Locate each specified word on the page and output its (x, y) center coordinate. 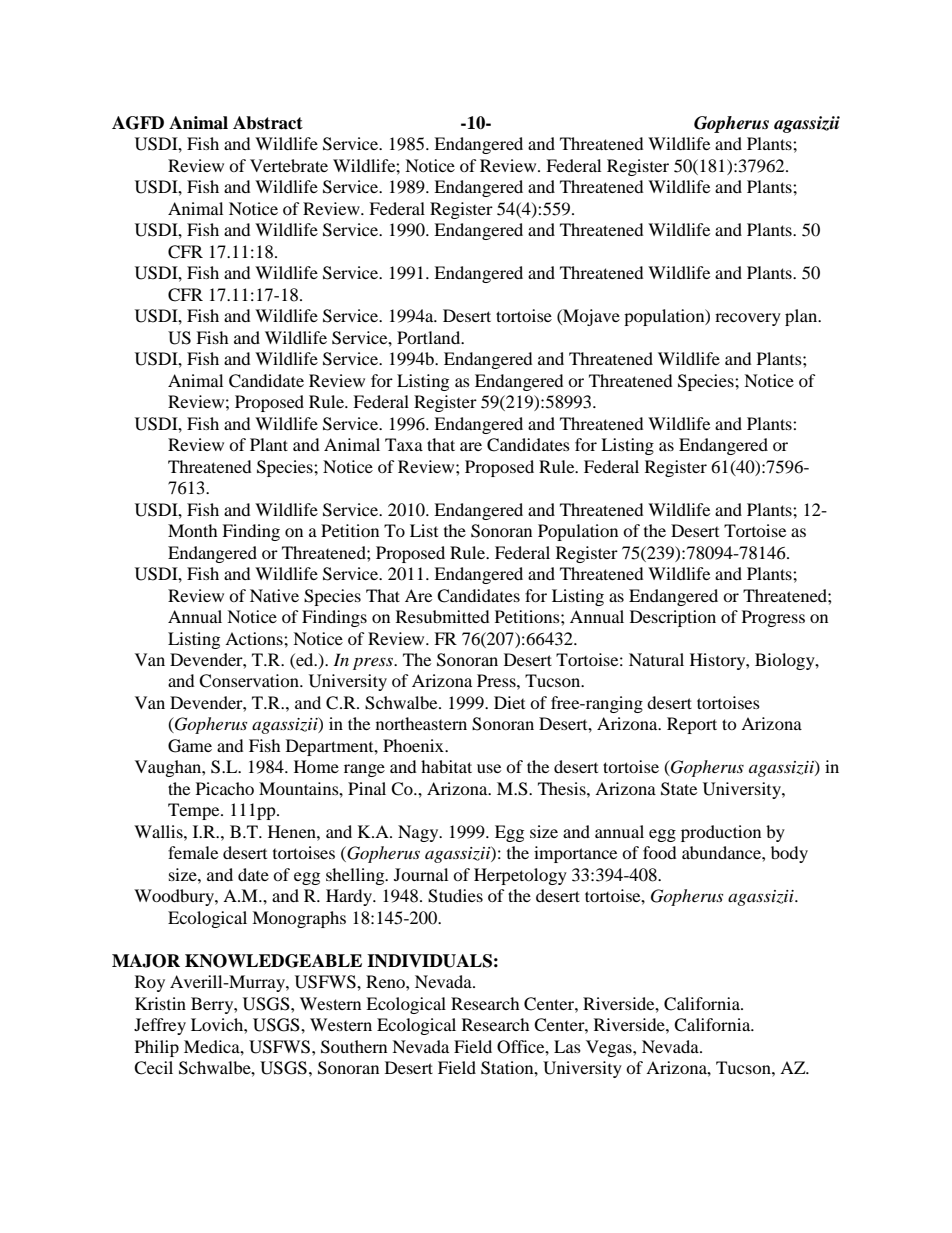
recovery (748, 319)
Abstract (268, 123)
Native (274, 595)
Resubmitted (443, 616)
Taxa (404, 444)
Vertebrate (289, 165)
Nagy (419, 833)
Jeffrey (160, 1026)
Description (673, 618)
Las (567, 1046)
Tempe (195, 811)
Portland (430, 337)
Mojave (590, 317)
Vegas (610, 1048)
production (721, 833)
